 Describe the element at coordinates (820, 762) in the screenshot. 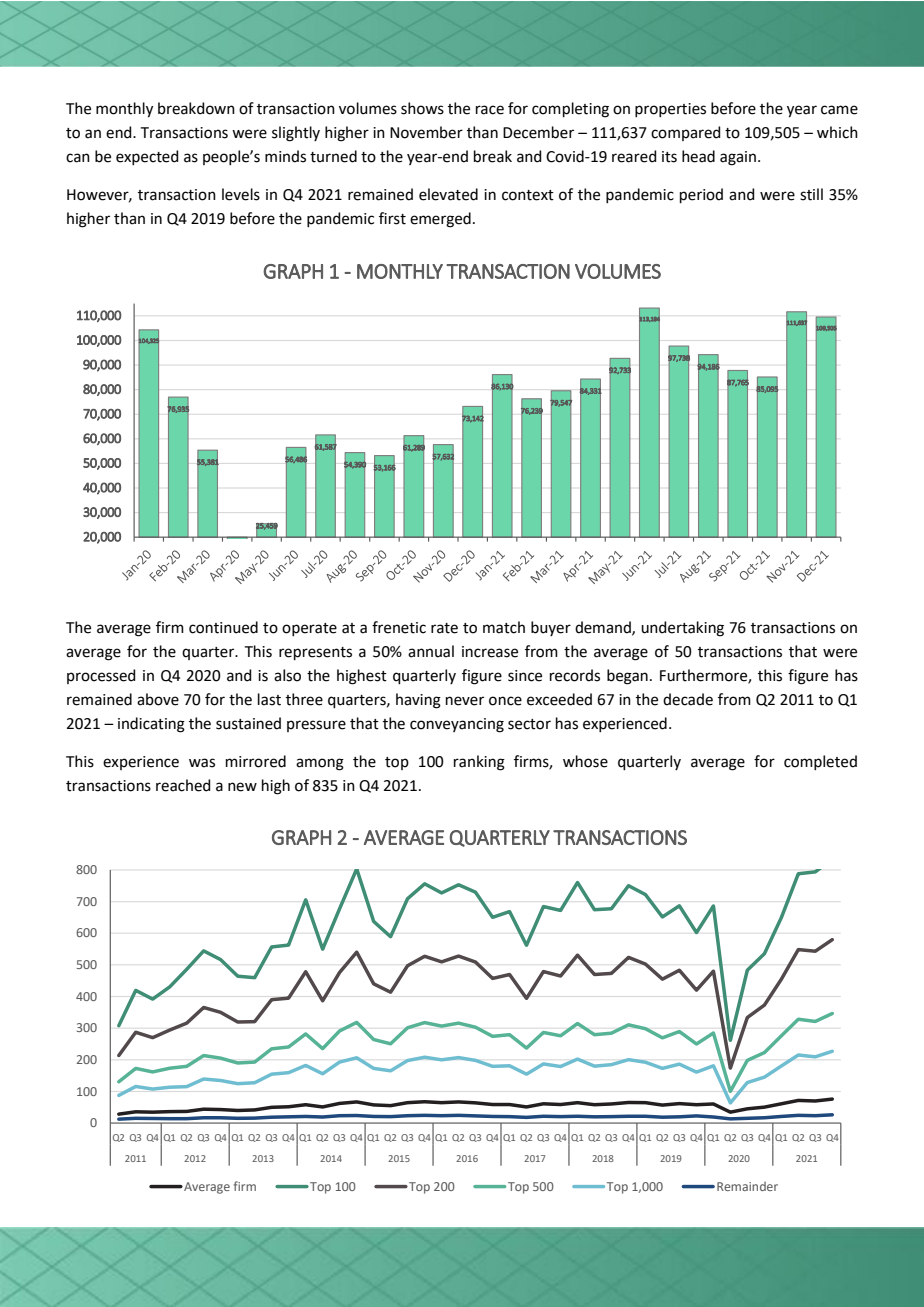

I see `completed` at that location.
